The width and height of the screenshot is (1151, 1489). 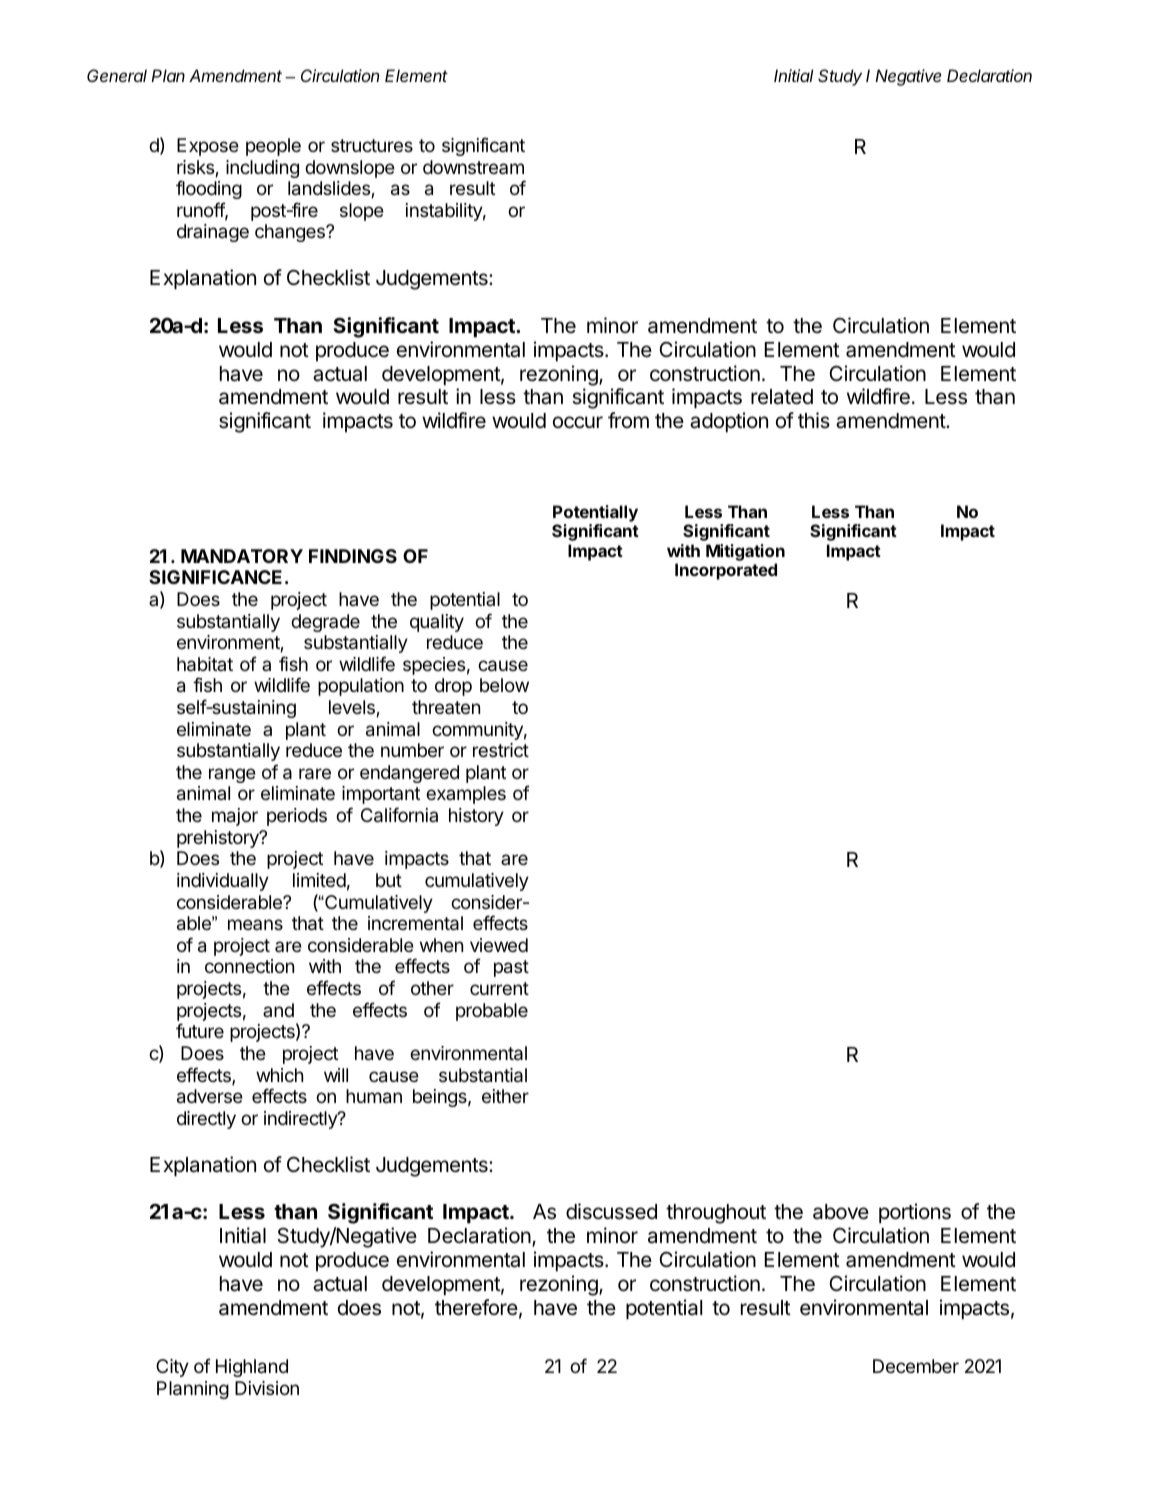 I want to click on current, so click(x=499, y=988).
